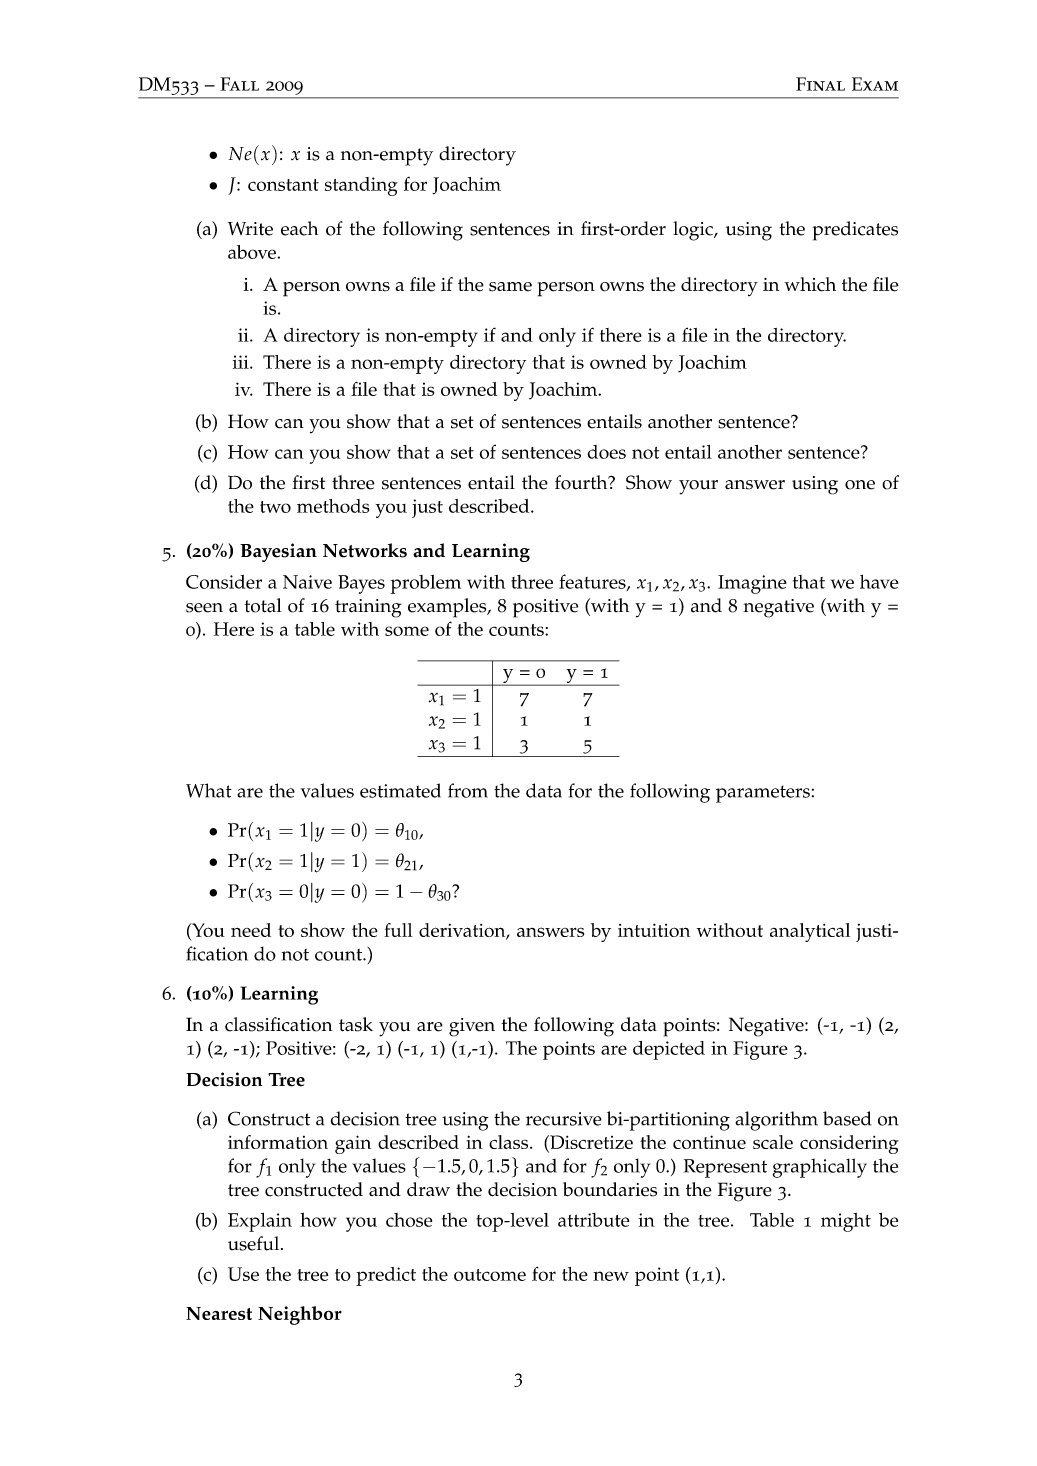 The image size is (1037, 1466). Describe the element at coordinates (846, 1222) in the screenshot. I see `might` at that location.
